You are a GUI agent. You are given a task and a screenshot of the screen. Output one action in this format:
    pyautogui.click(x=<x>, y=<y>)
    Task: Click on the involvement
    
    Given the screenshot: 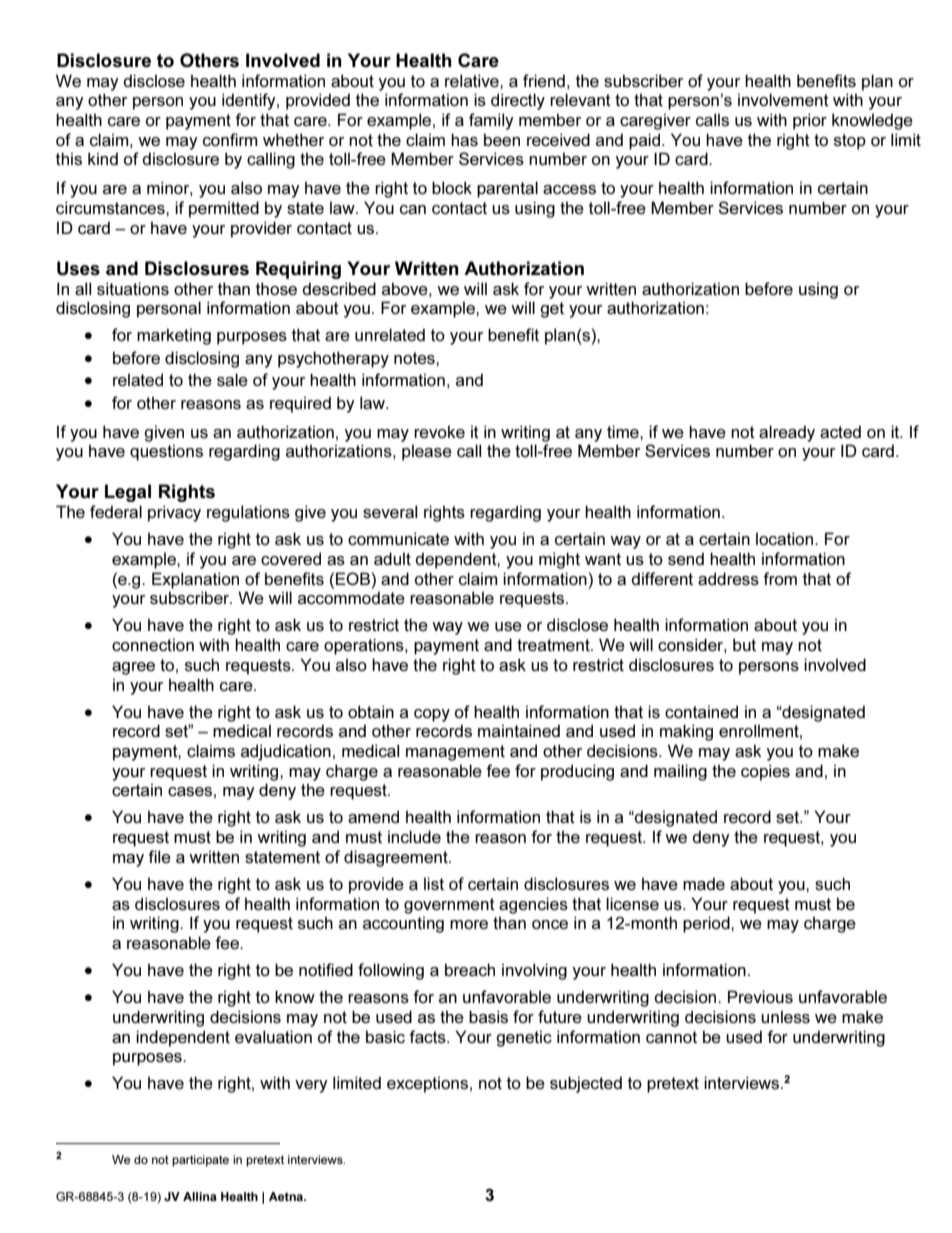 What is the action you would take?
    pyautogui.click(x=783, y=99)
